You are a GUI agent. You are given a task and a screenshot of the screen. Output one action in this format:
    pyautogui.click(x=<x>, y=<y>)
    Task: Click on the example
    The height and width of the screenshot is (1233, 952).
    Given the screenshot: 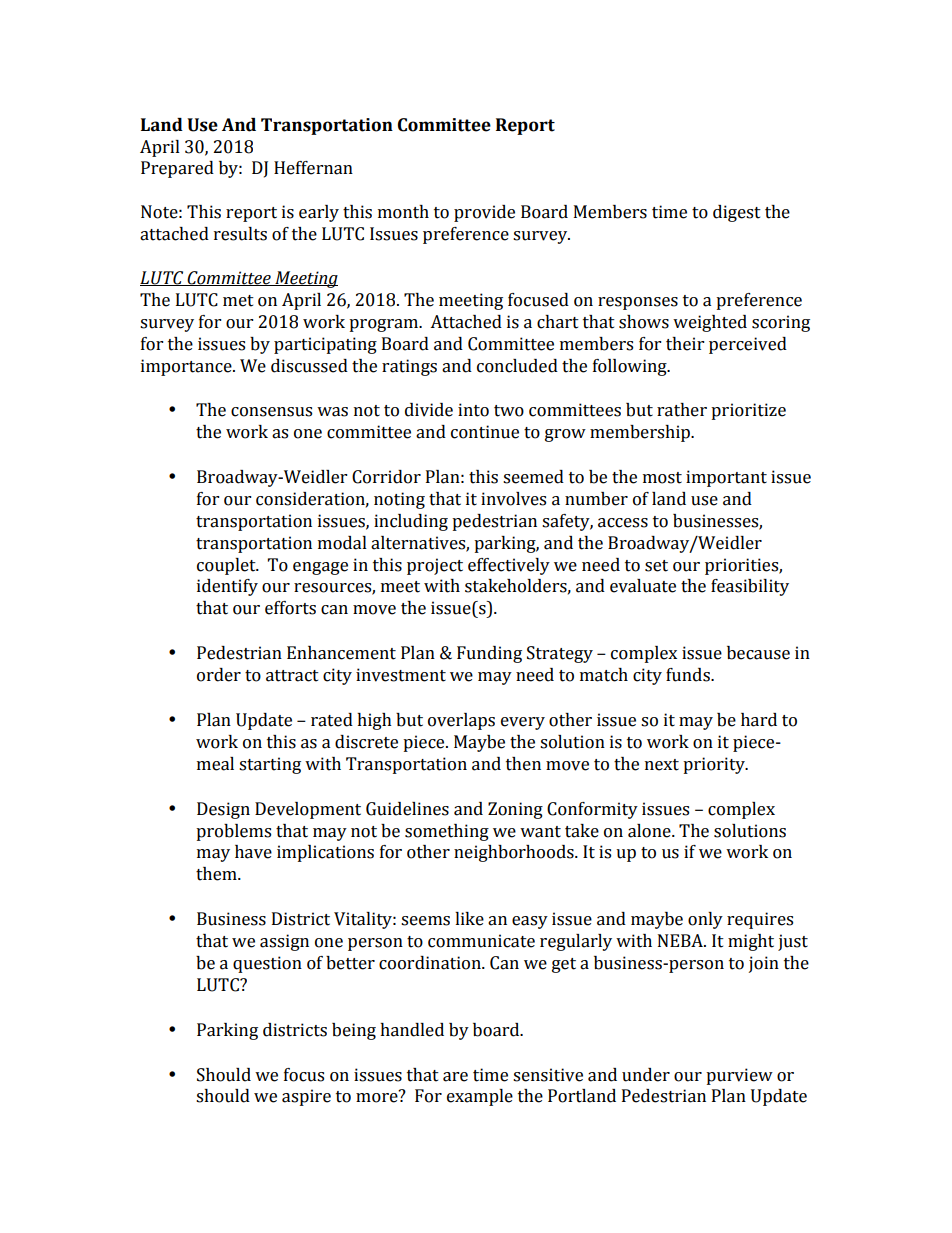 What is the action you would take?
    pyautogui.click(x=480, y=1097)
